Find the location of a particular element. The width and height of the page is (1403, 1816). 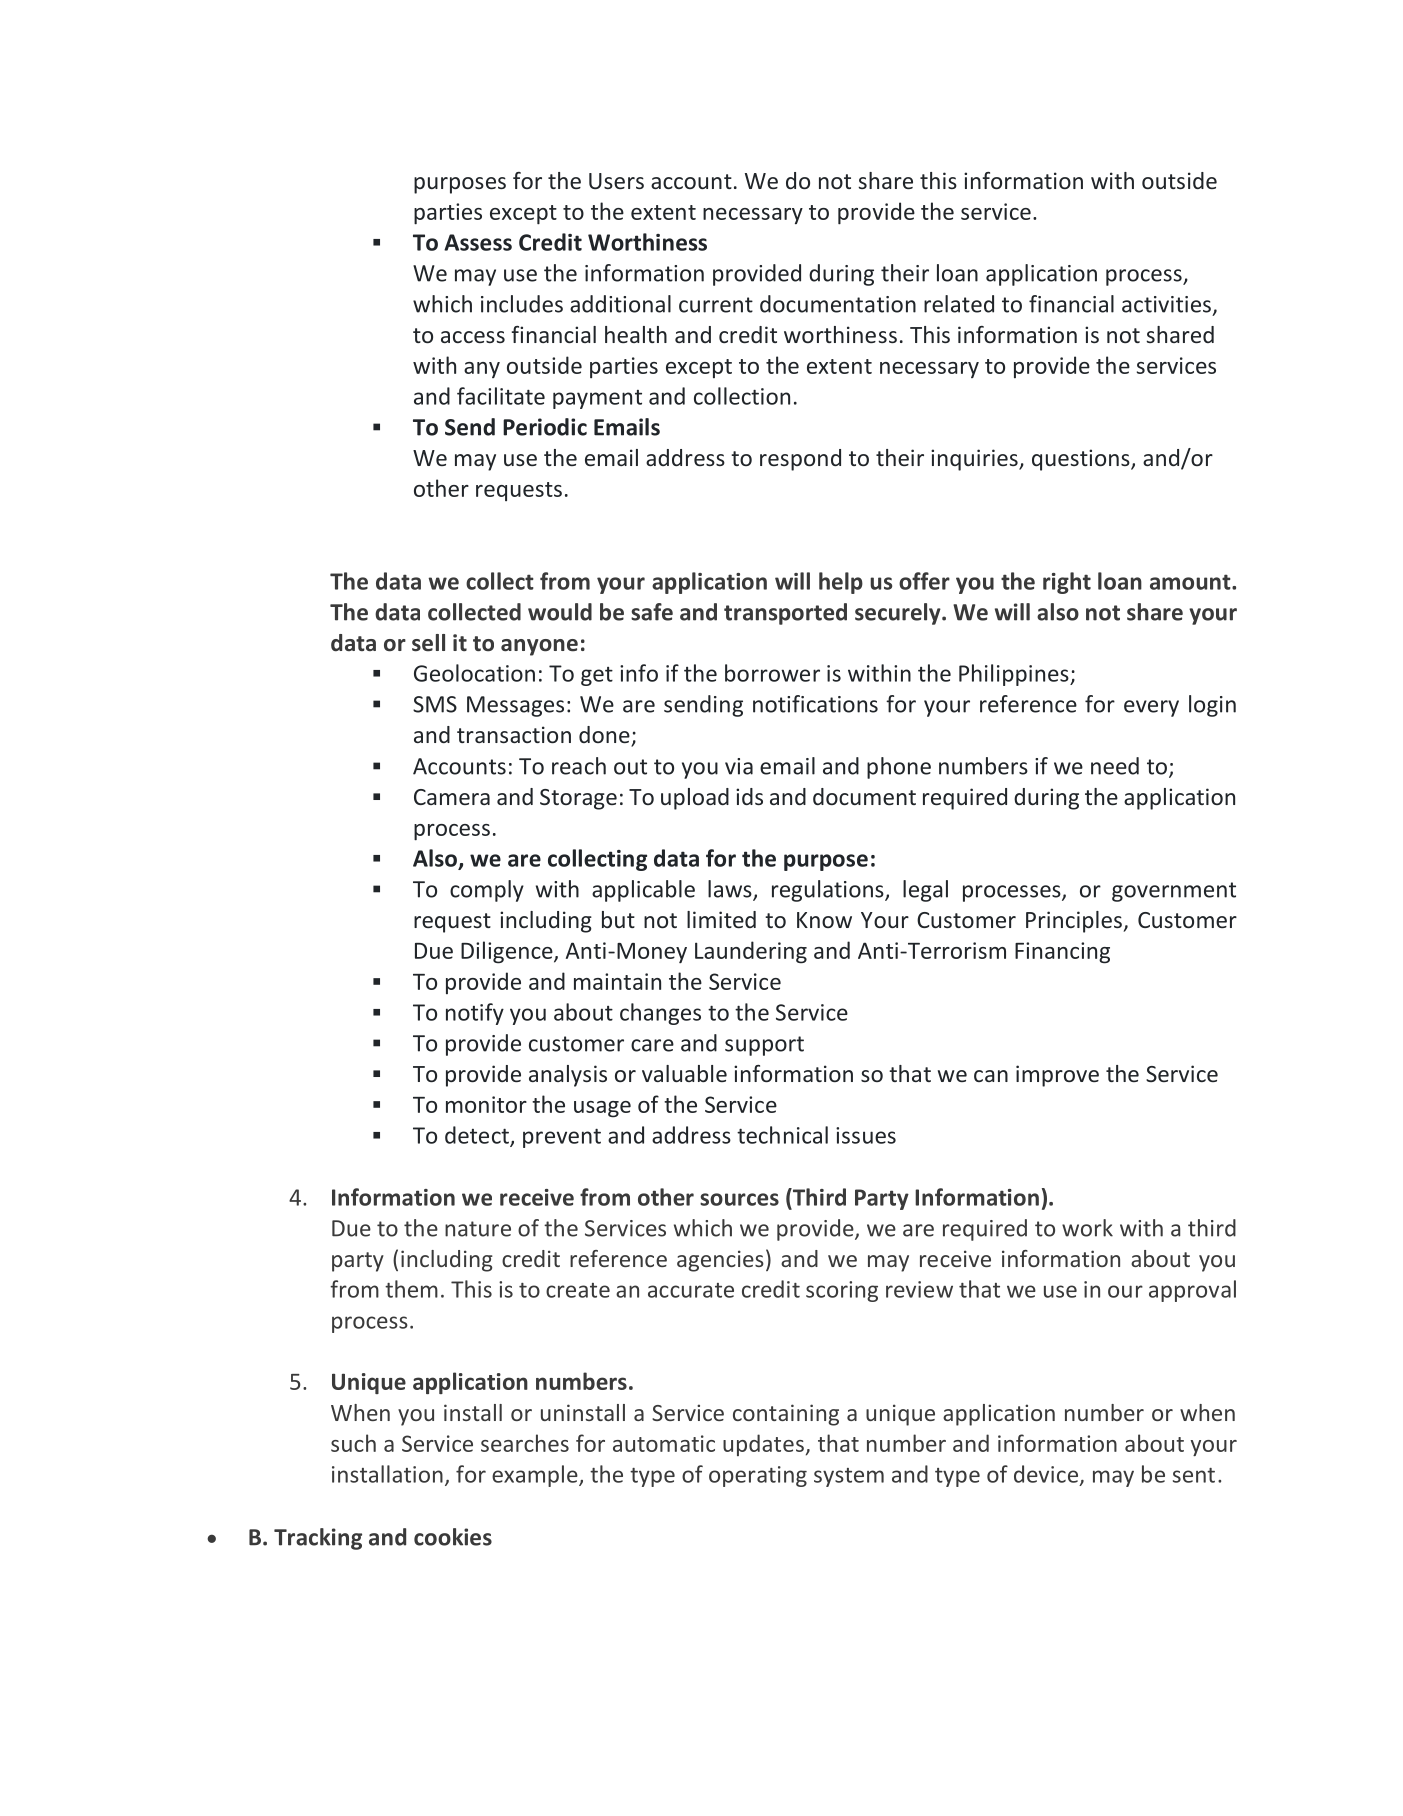

device is located at coordinates (1047, 1475).
